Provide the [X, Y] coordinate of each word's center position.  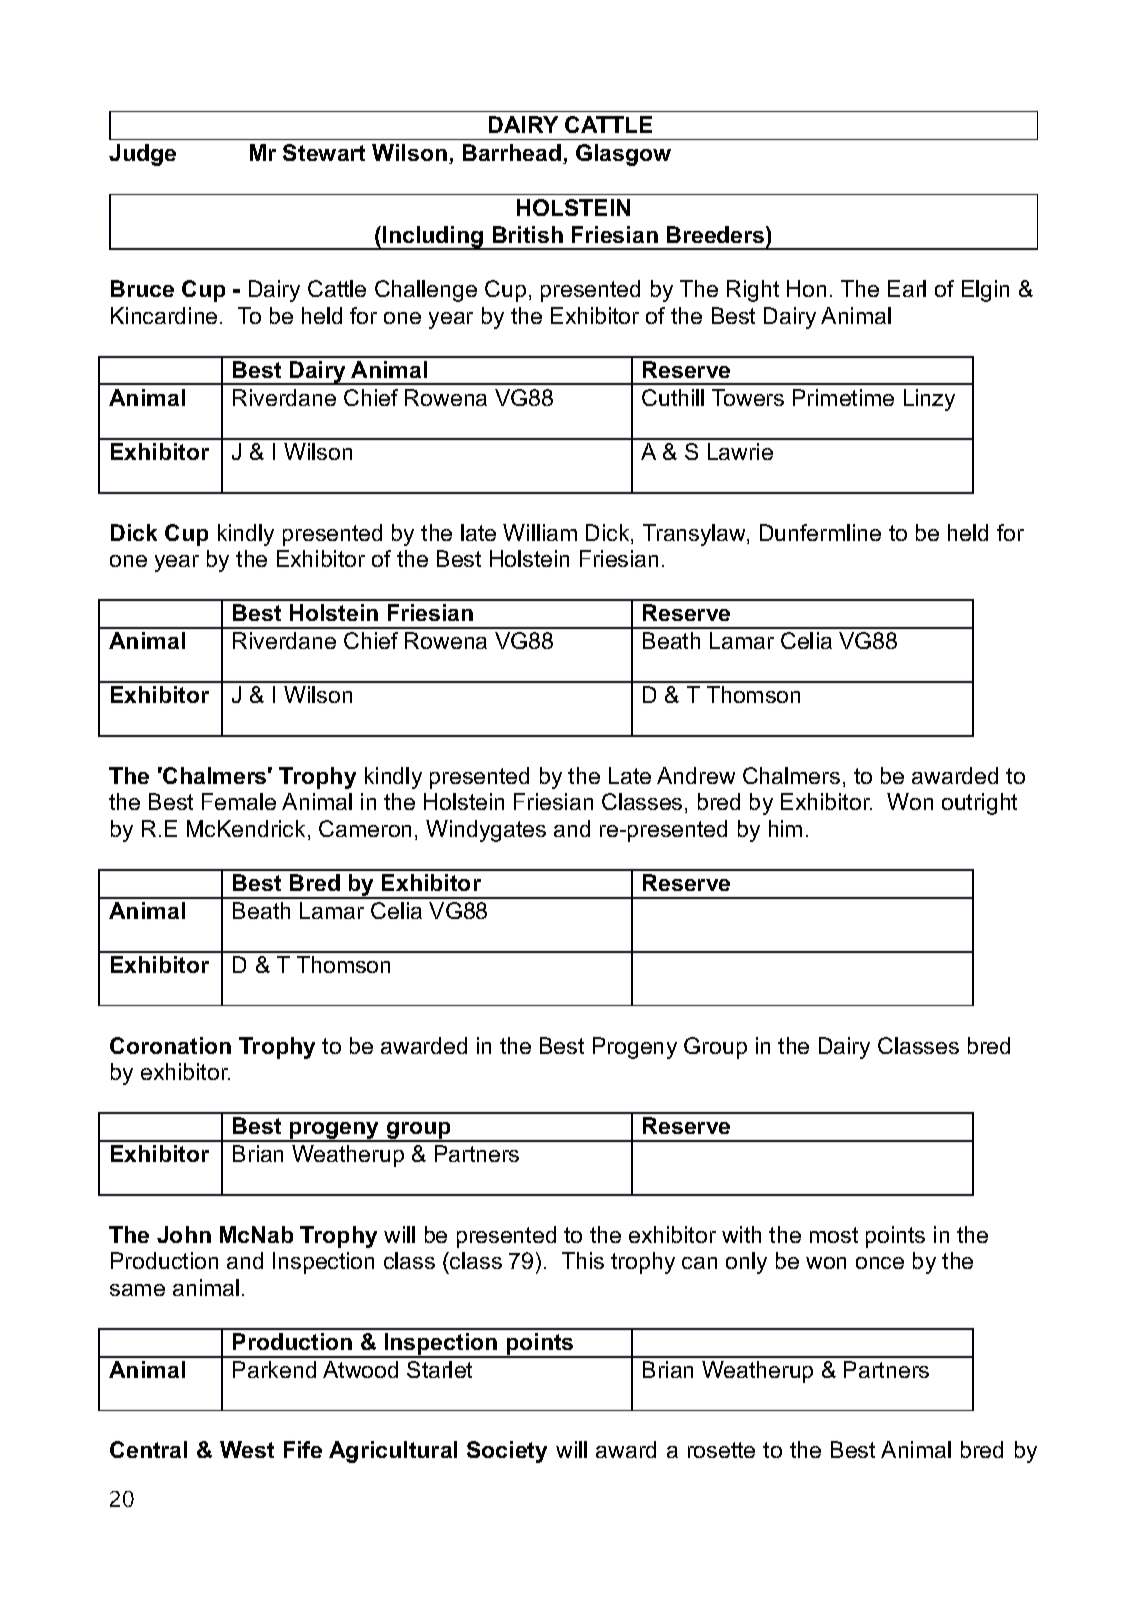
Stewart [324, 152]
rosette [721, 1450]
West [247, 1449]
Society [507, 1452]
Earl [907, 288]
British [528, 234]
